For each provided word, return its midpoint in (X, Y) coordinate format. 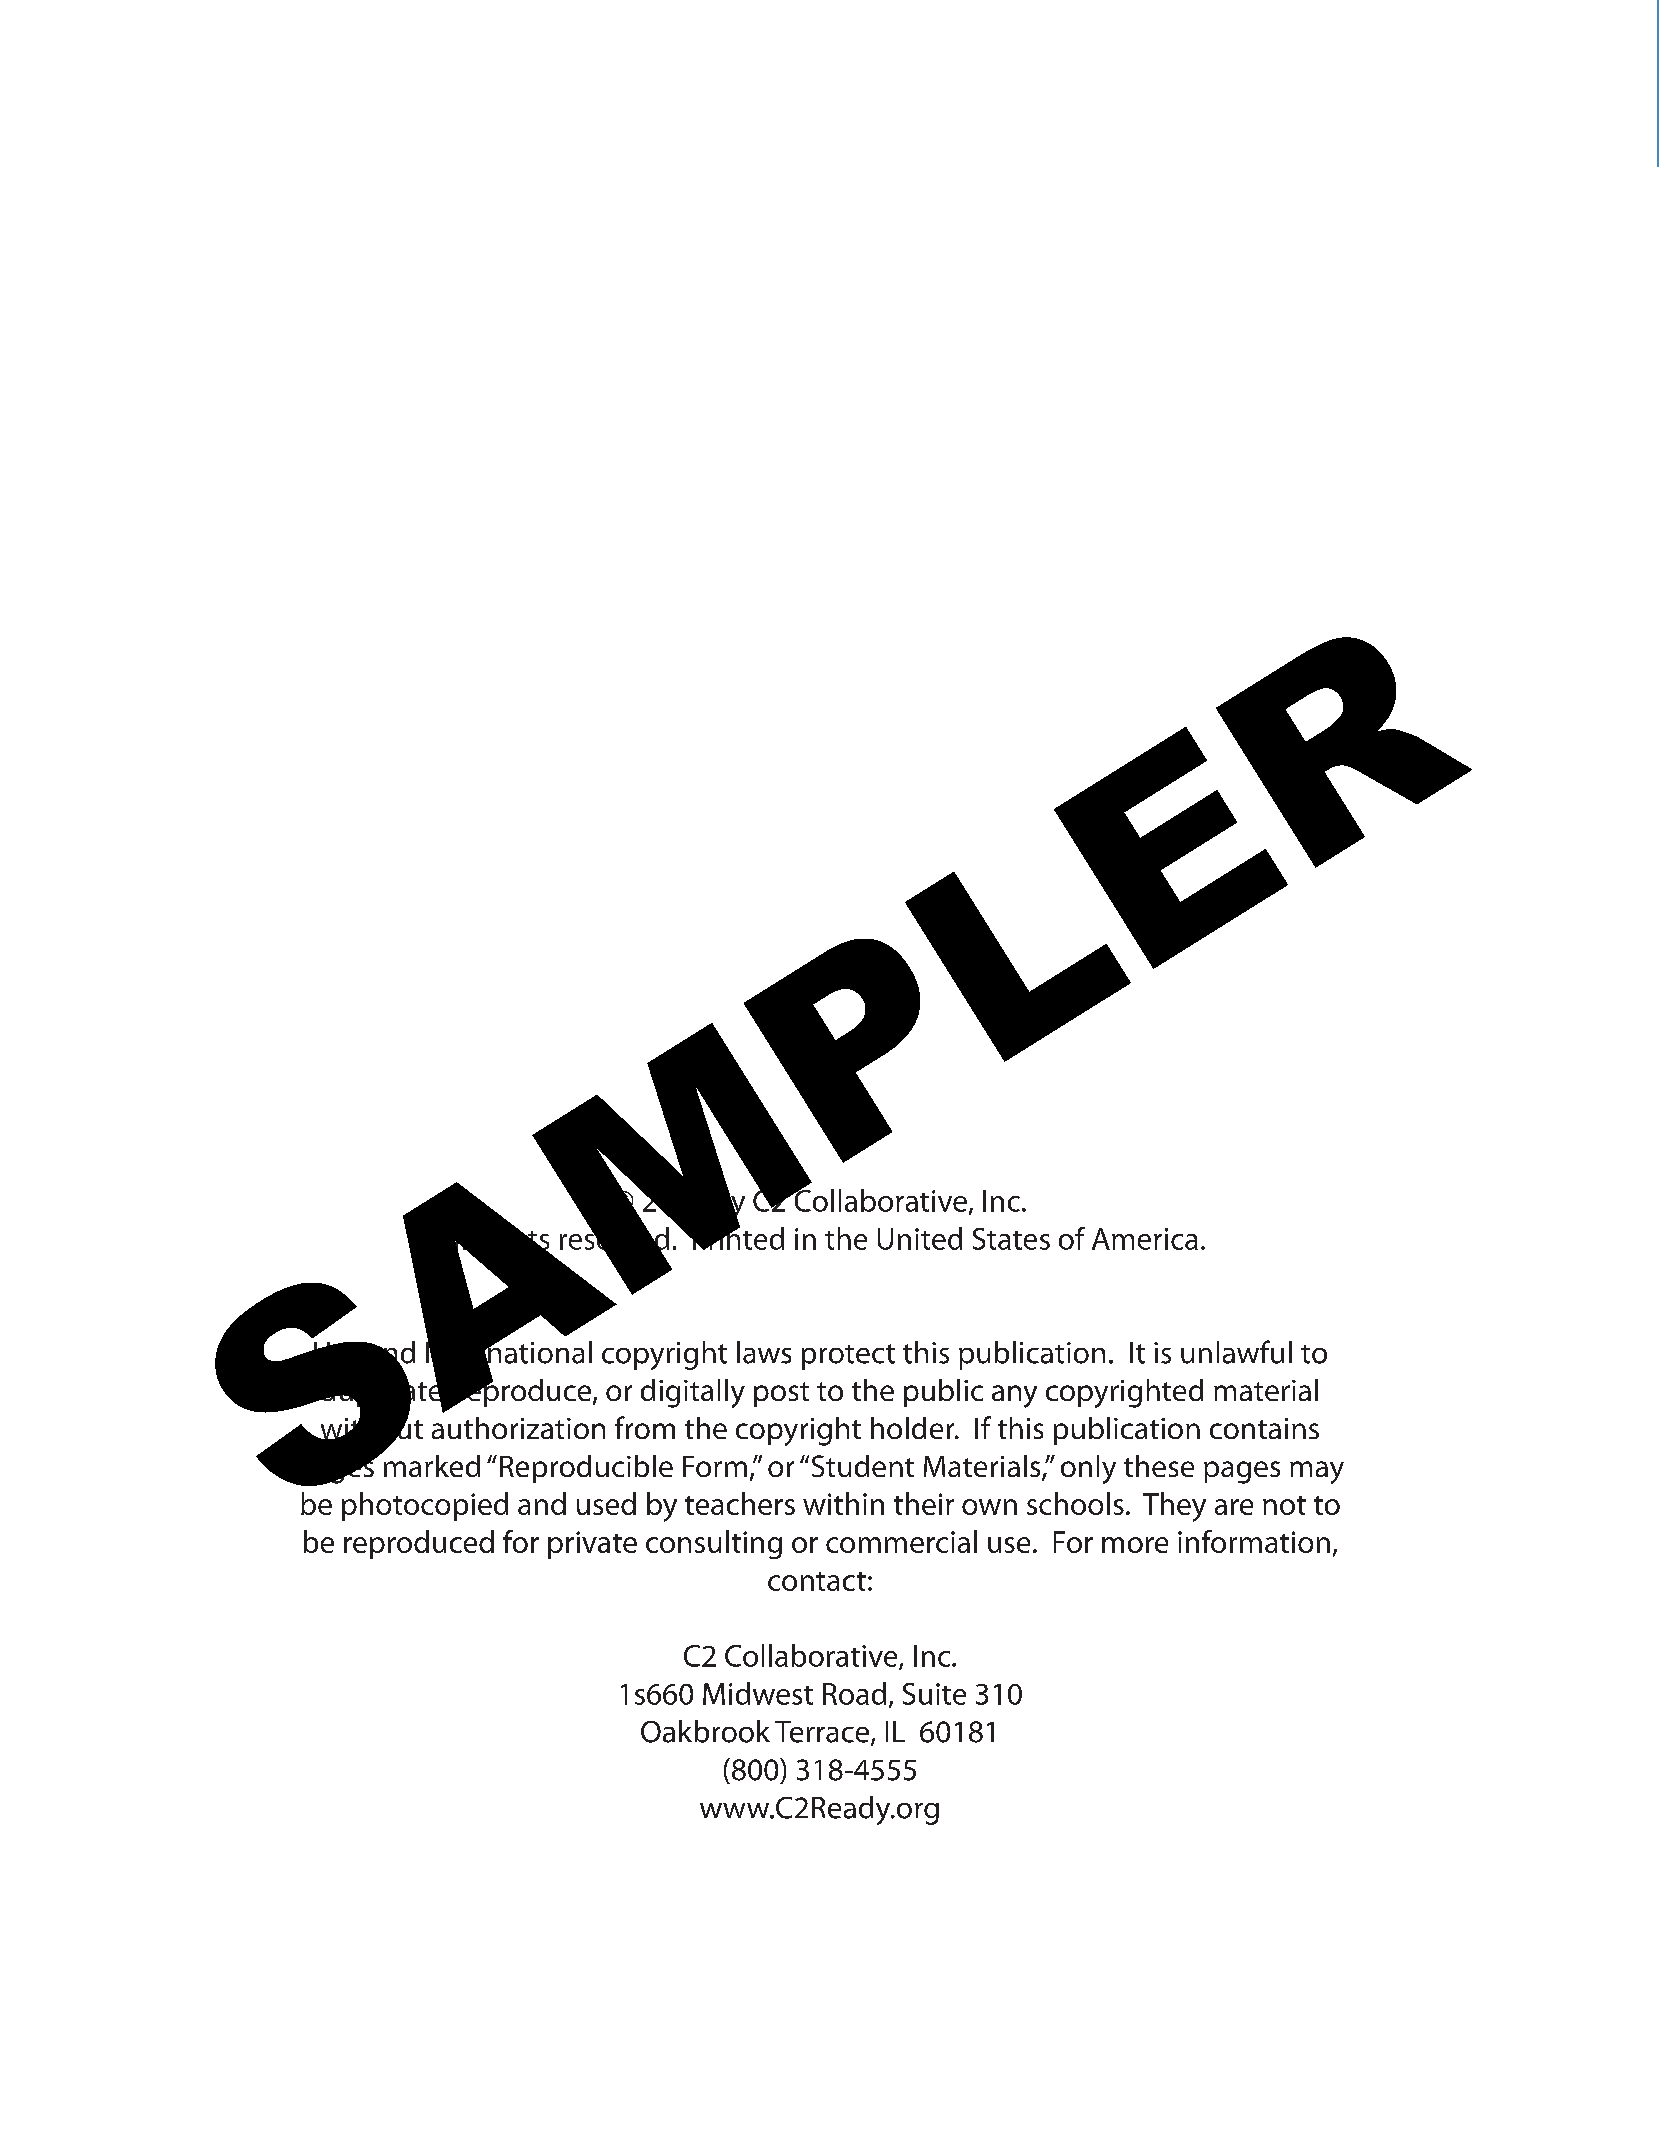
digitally (693, 1393)
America (1145, 1239)
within (843, 1503)
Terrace (823, 1733)
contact (817, 1581)
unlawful (1236, 1352)
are (1234, 1507)
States (1011, 1239)
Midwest (758, 1693)
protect (848, 1357)
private (592, 1545)
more (1135, 1545)
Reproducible (586, 1469)
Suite (934, 1694)
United (920, 1238)
